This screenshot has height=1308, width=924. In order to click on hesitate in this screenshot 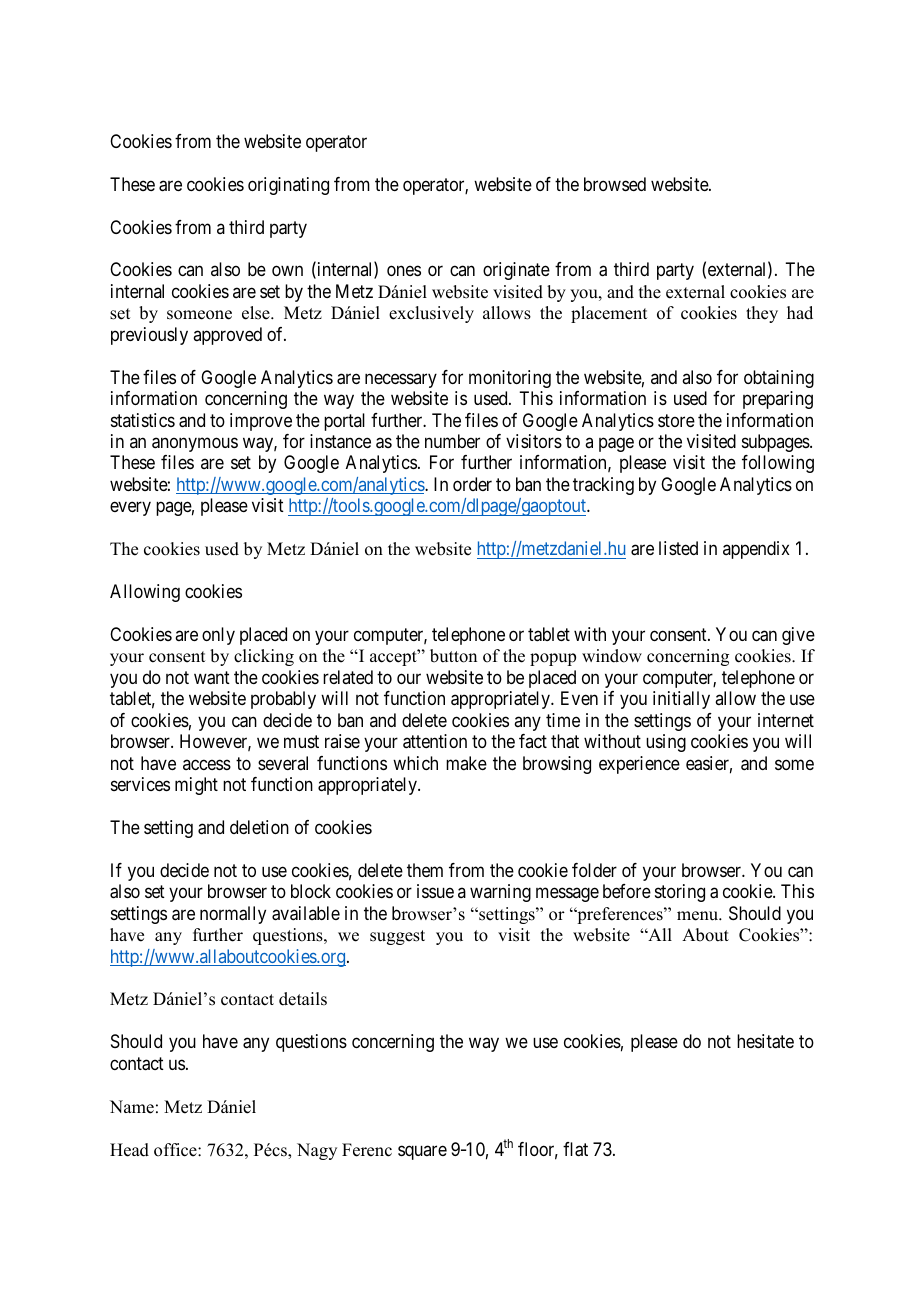, I will do `click(765, 1041)`.
